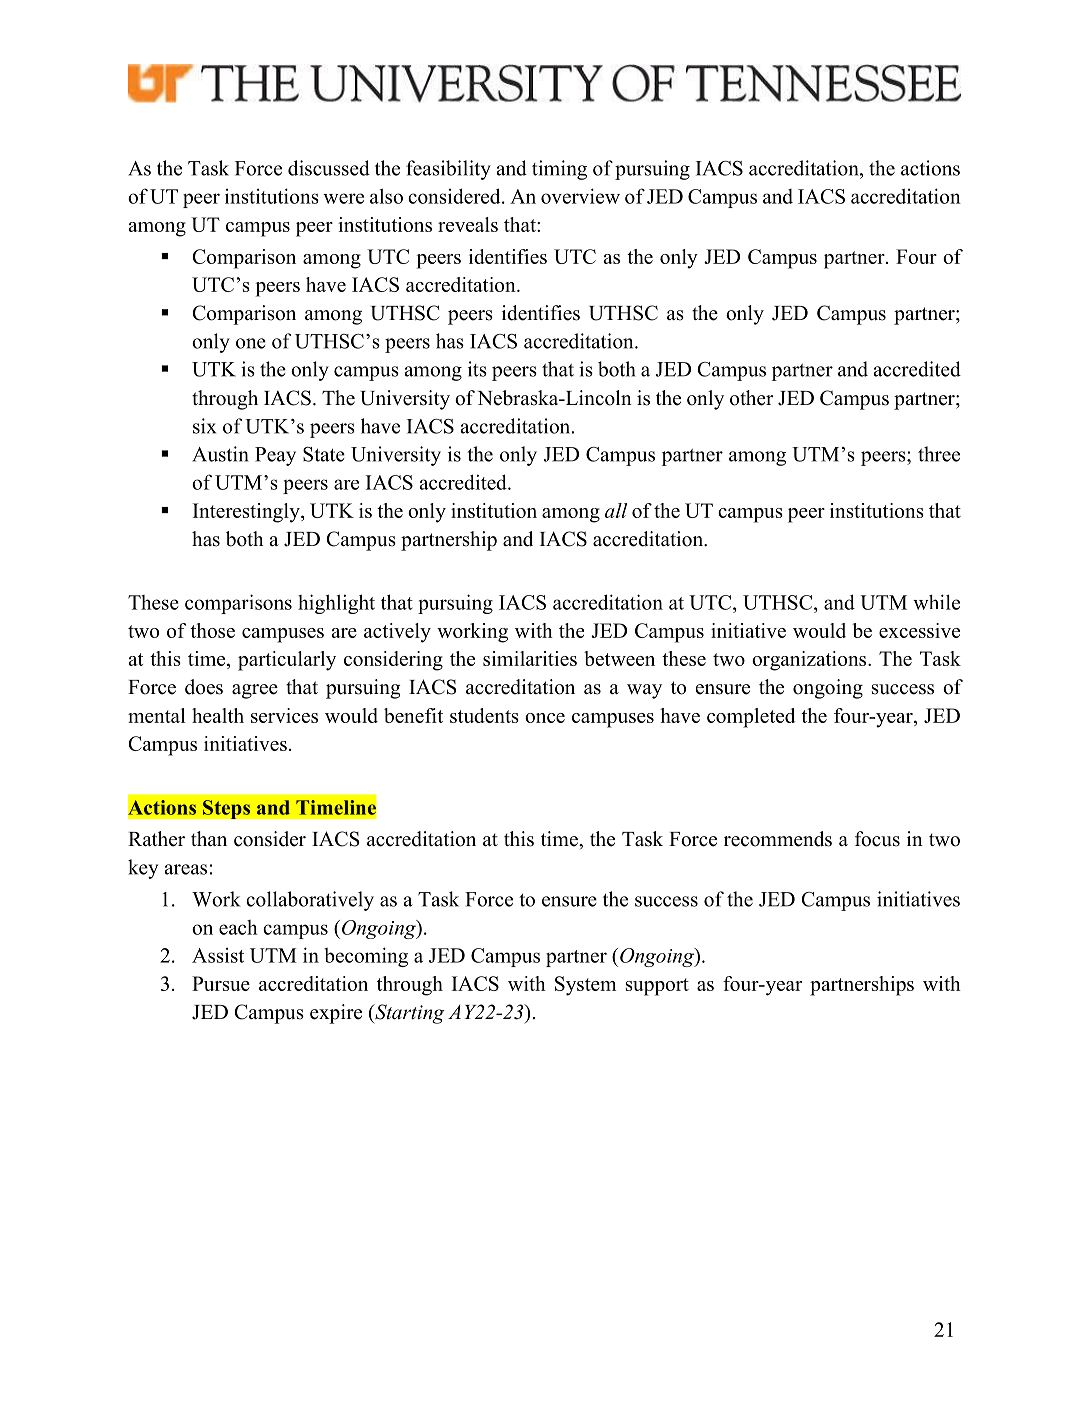 Image resolution: width=1089 pixels, height=1409 pixels. What do you see at coordinates (586, 986) in the image?
I see `System` at bounding box center [586, 986].
